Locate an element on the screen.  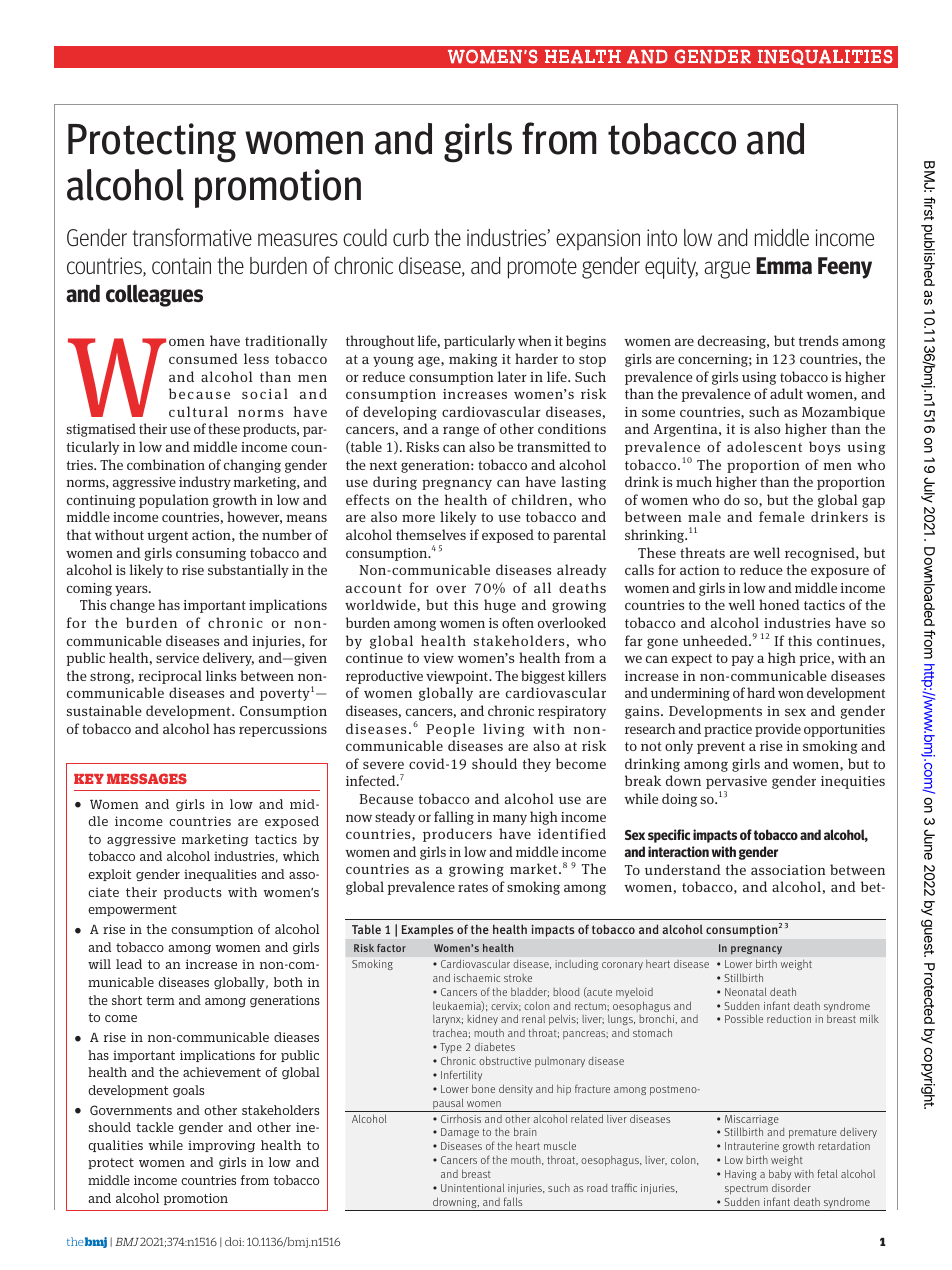
People is located at coordinates (450, 730).
